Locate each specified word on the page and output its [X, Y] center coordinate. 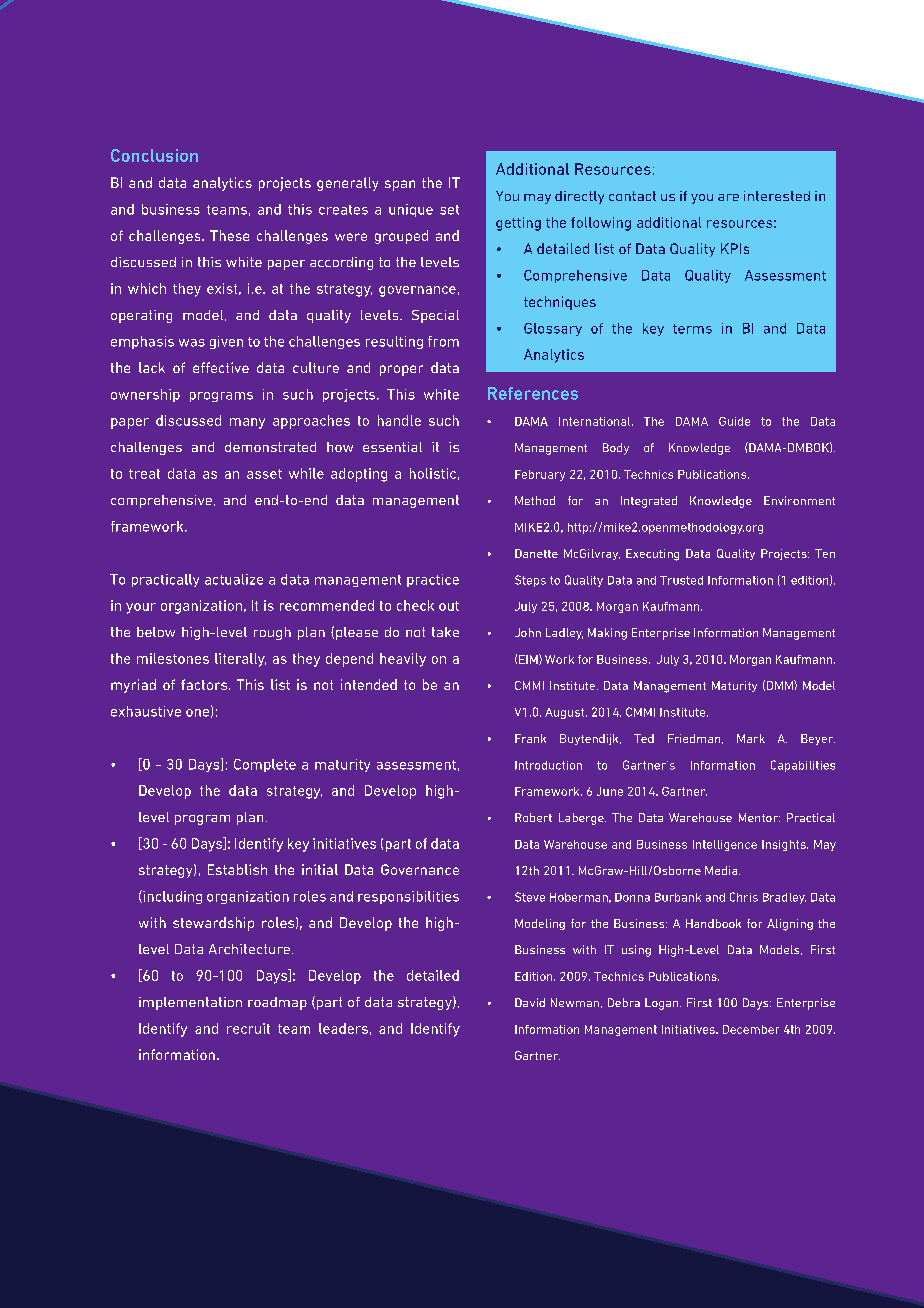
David [530, 1002]
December [751, 1029]
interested [777, 196]
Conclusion [154, 155]
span [400, 185]
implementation [190, 1003]
